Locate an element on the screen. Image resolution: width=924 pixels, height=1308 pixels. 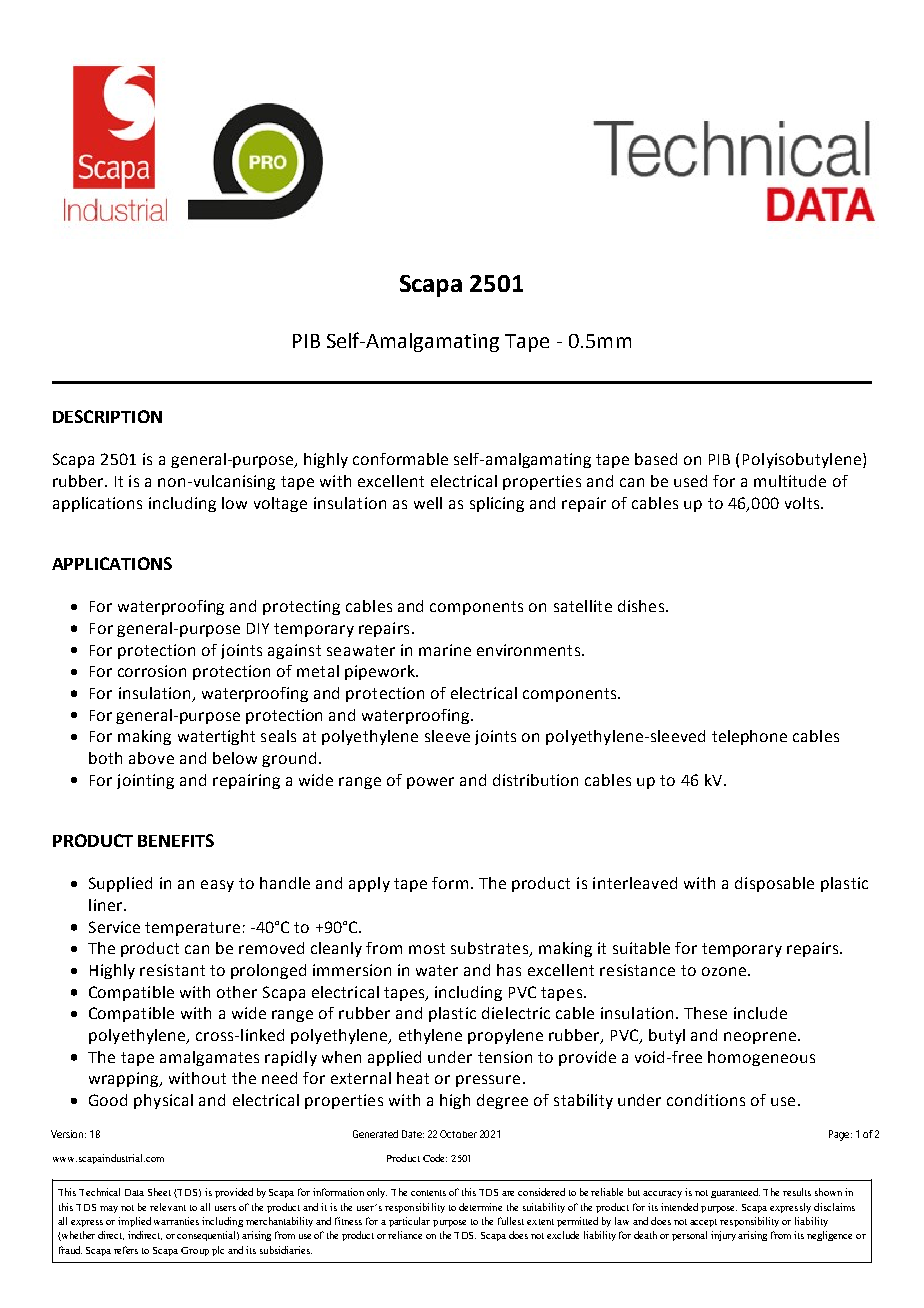
well is located at coordinates (428, 503).
